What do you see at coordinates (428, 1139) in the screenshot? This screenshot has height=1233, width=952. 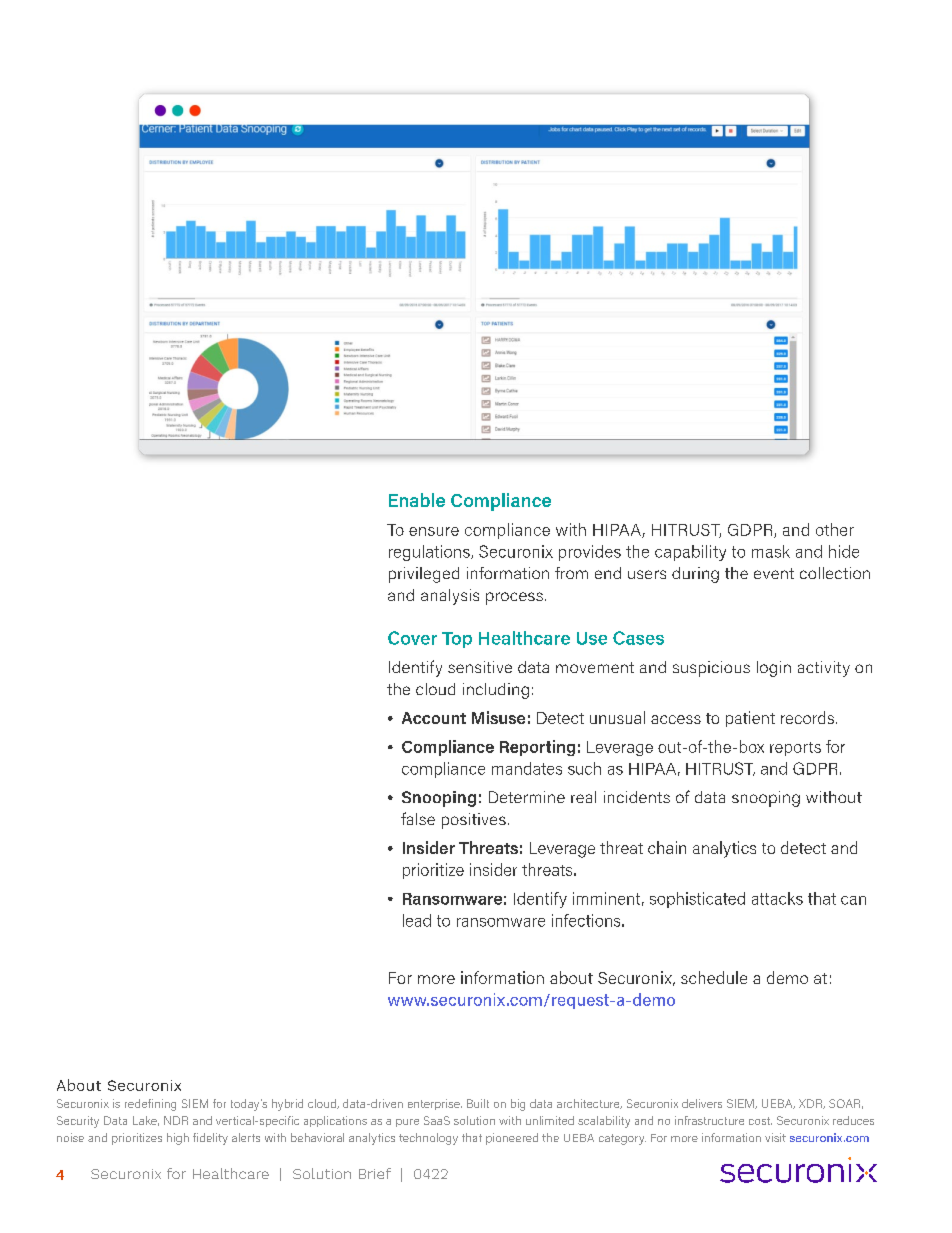 I see `technology` at bounding box center [428, 1139].
